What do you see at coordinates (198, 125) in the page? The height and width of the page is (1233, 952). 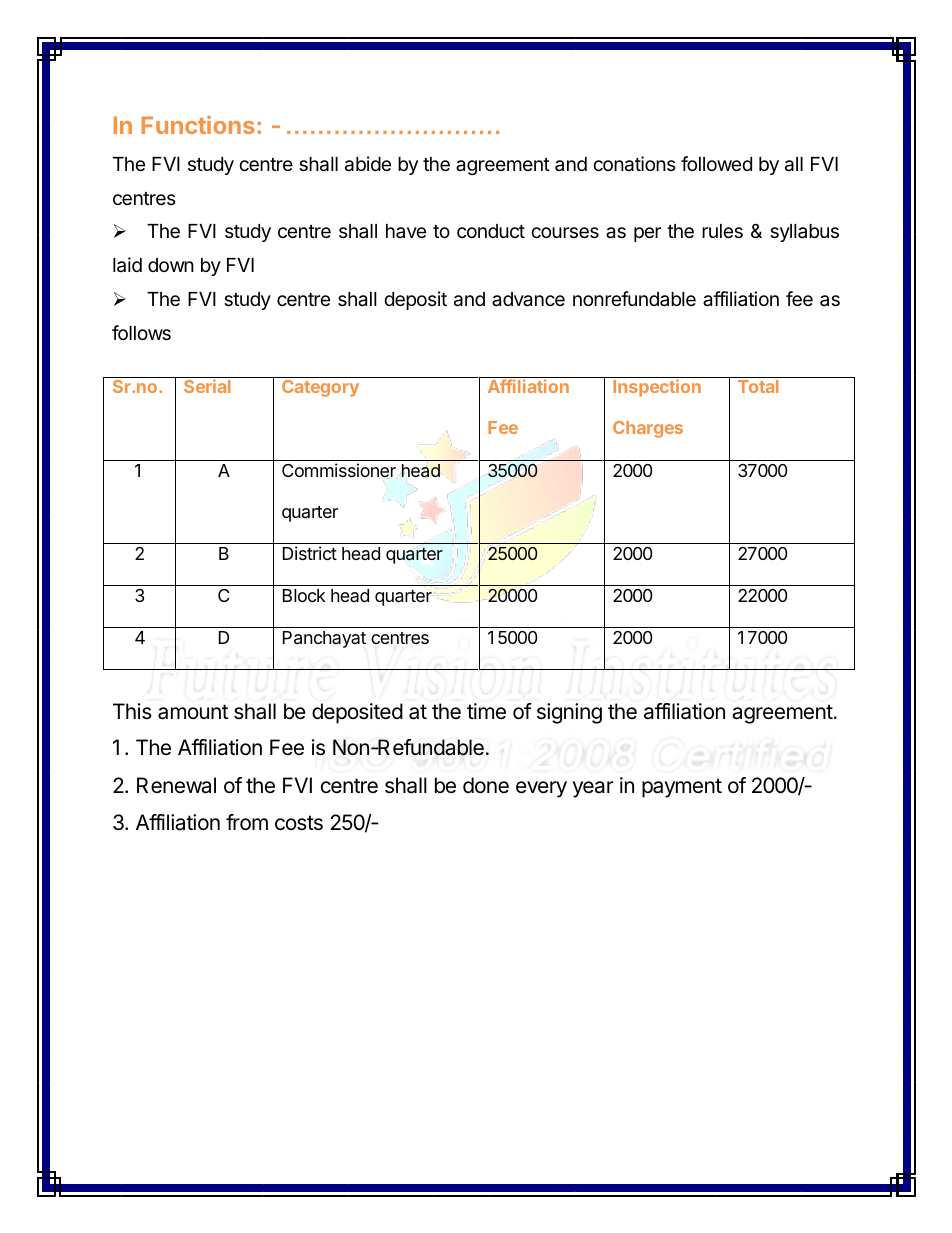 I see `Functions` at bounding box center [198, 125].
